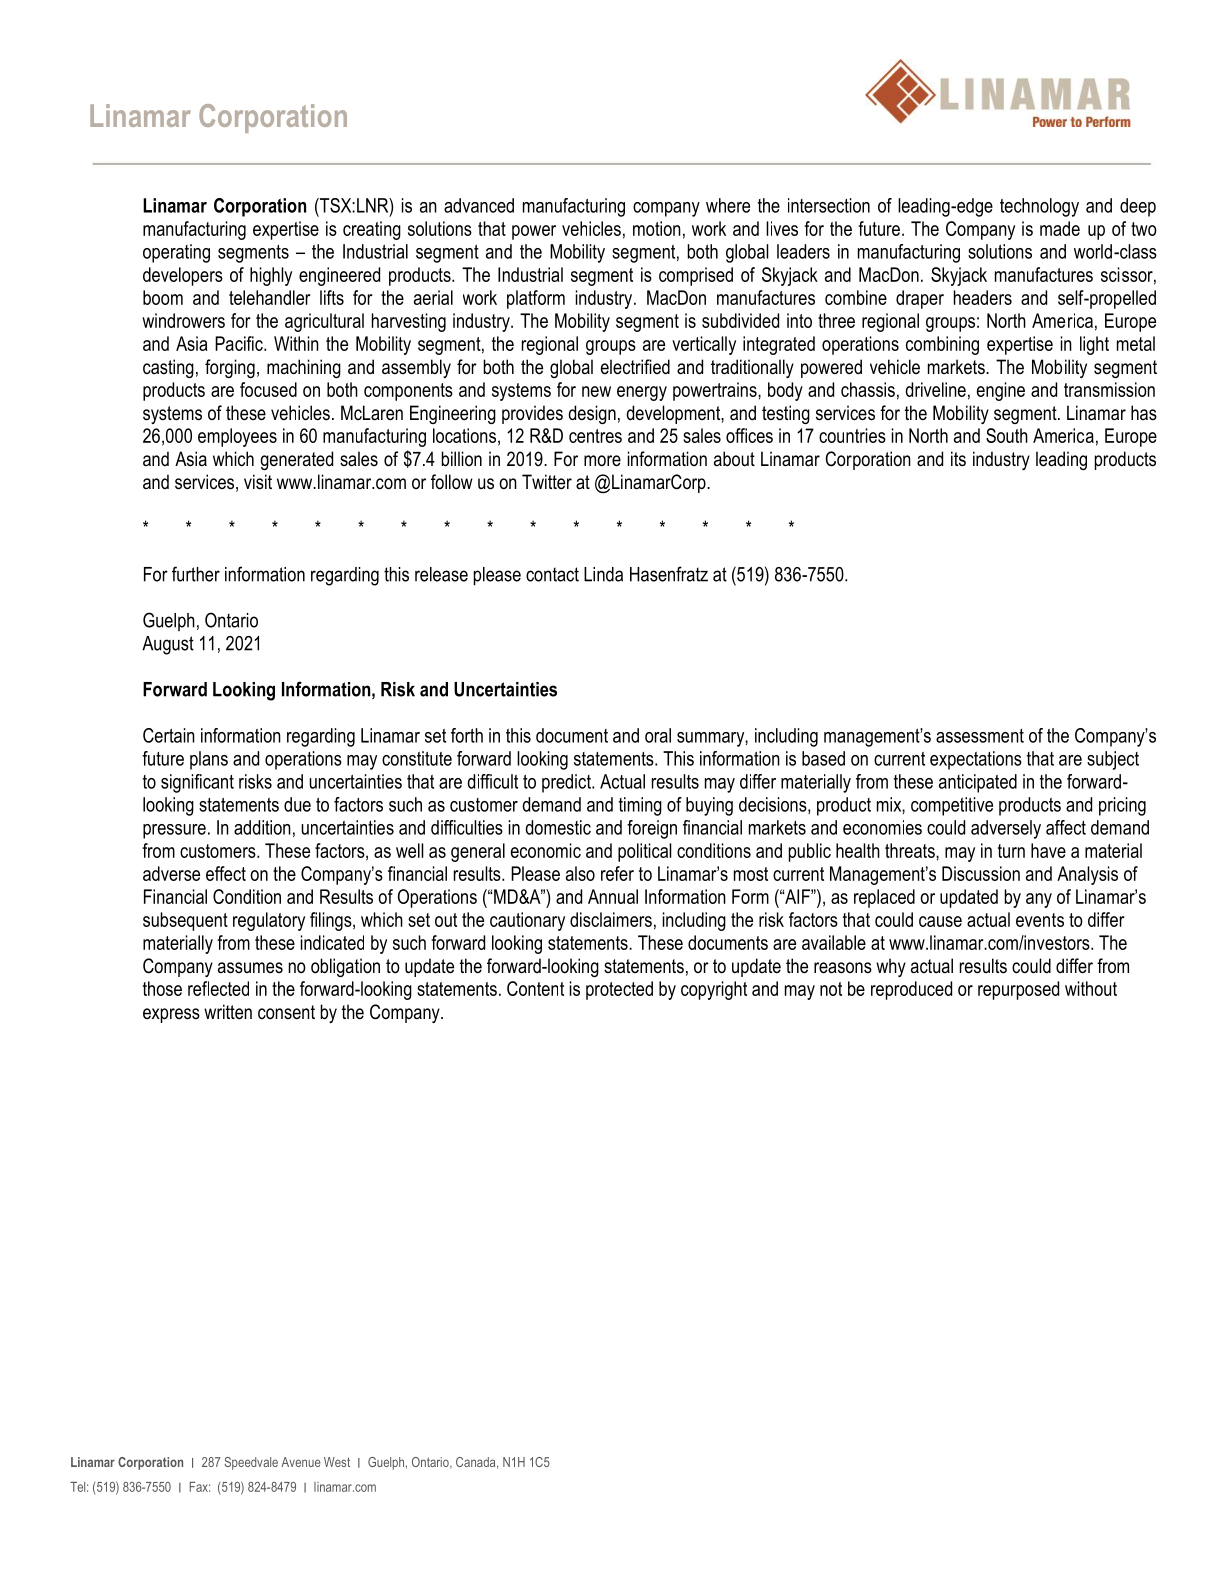 The width and height of the document is (1229, 1590). Describe the element at coordinates (1018, 990) in the document. I see `repurposed` at that location.
